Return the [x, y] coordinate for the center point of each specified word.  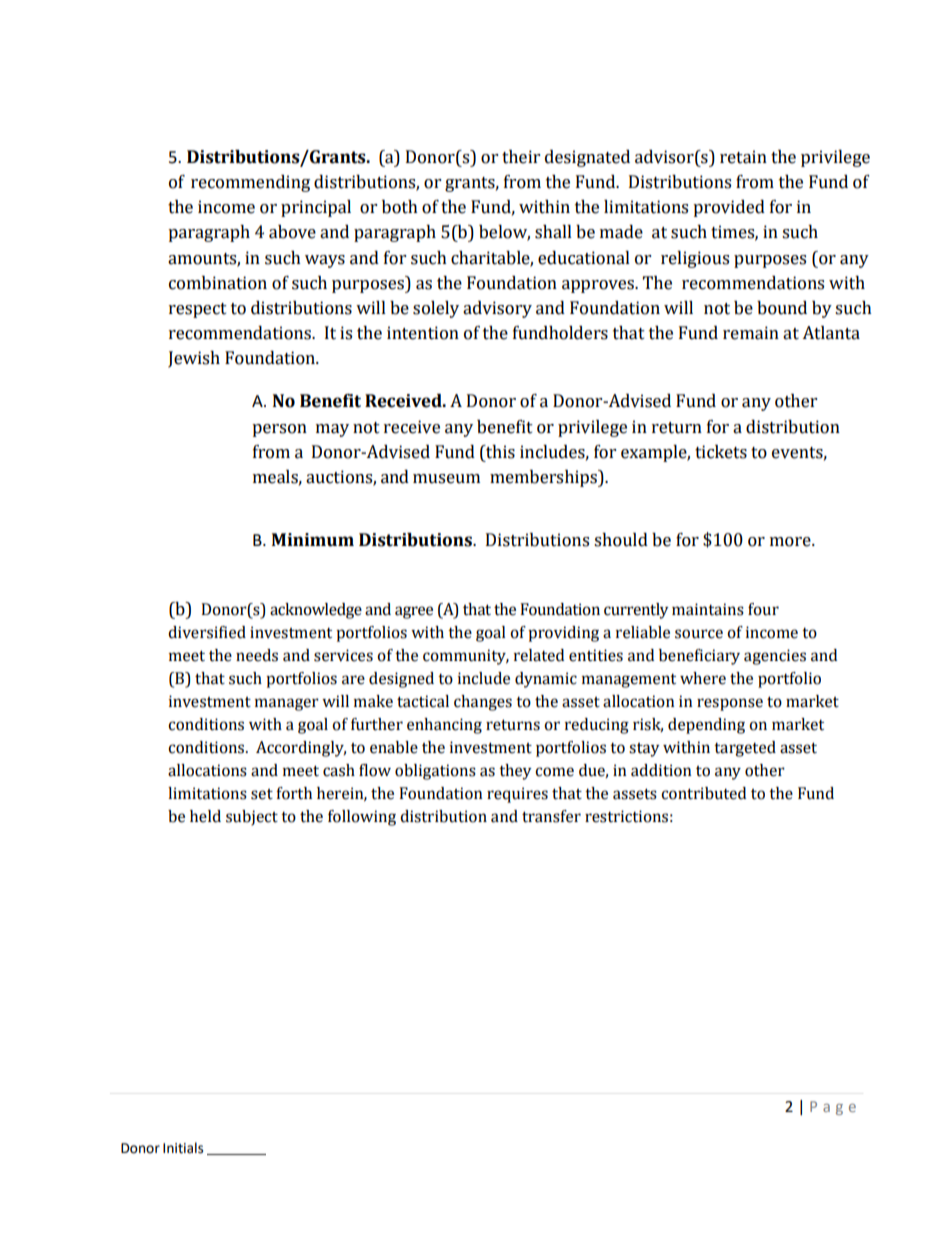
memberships [544, 478]
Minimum [313, 540]
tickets [721, 452]
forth [294, 793]
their [521, 157]
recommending [250, 183]
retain [743, 157]
